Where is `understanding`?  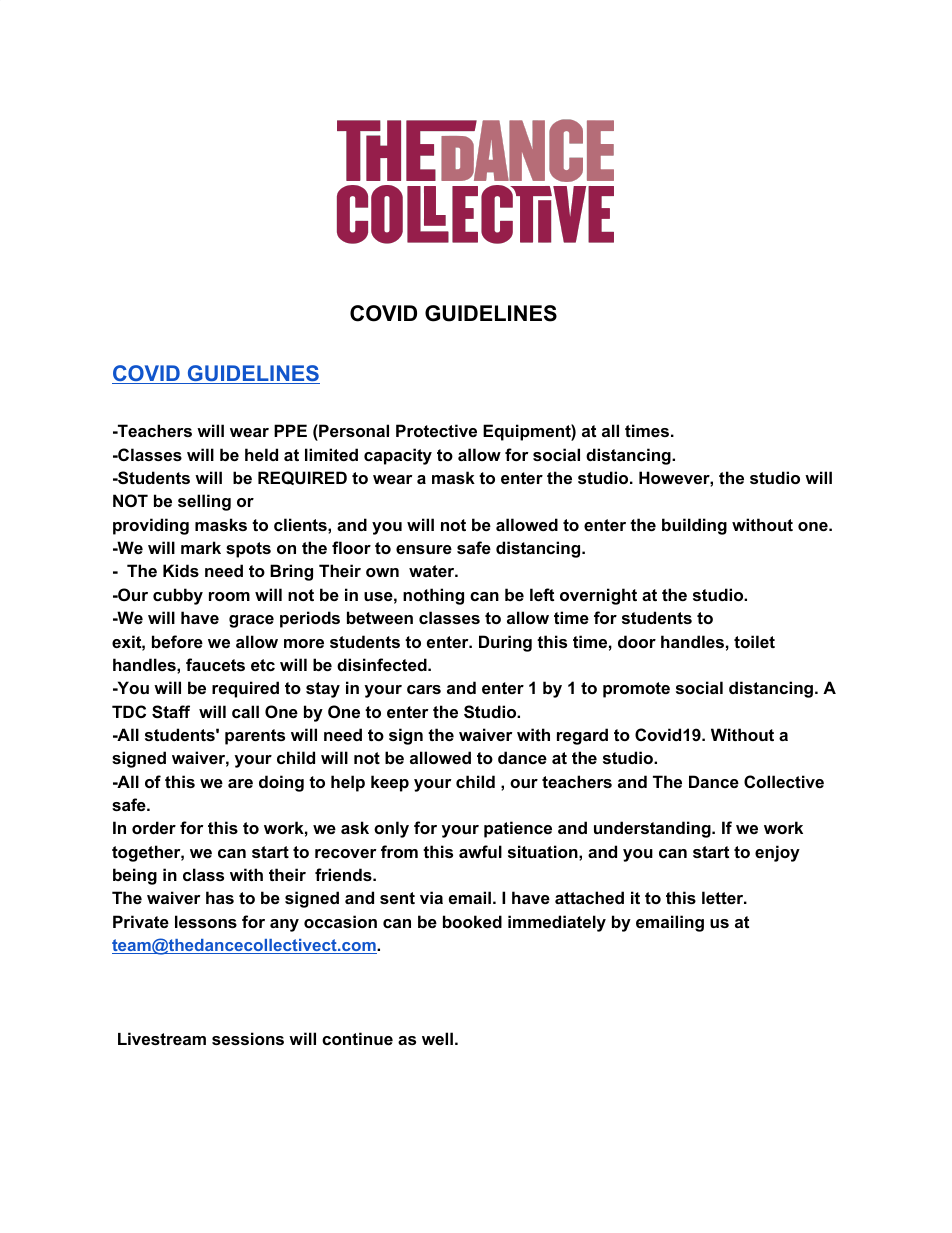 understanding is located at coordinates (653, 829).
